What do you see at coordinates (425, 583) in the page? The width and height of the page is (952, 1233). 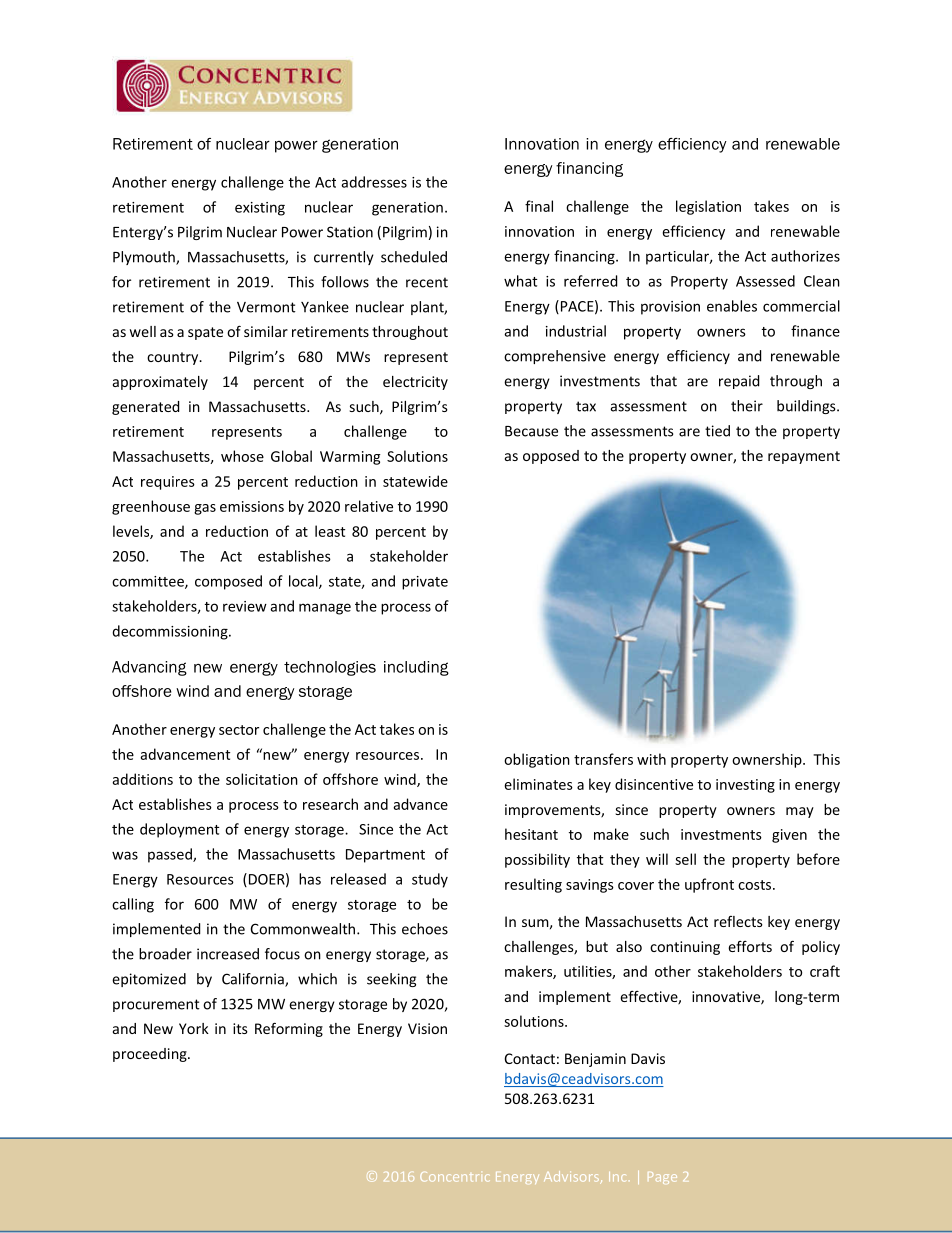 I see `private` at bounding box center [425, 583].
